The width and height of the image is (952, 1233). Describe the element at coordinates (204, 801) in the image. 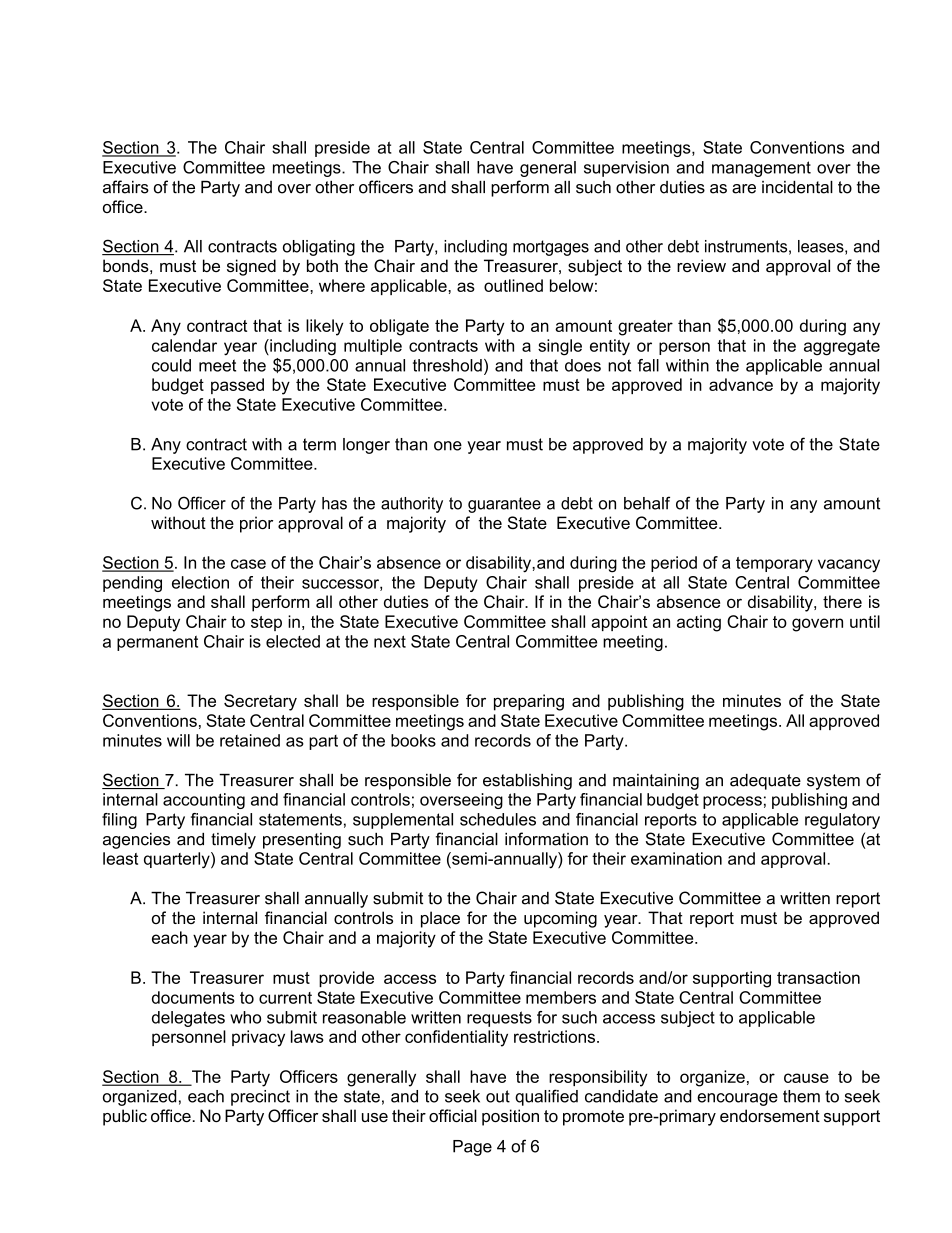

I see `accounting` at that location.
